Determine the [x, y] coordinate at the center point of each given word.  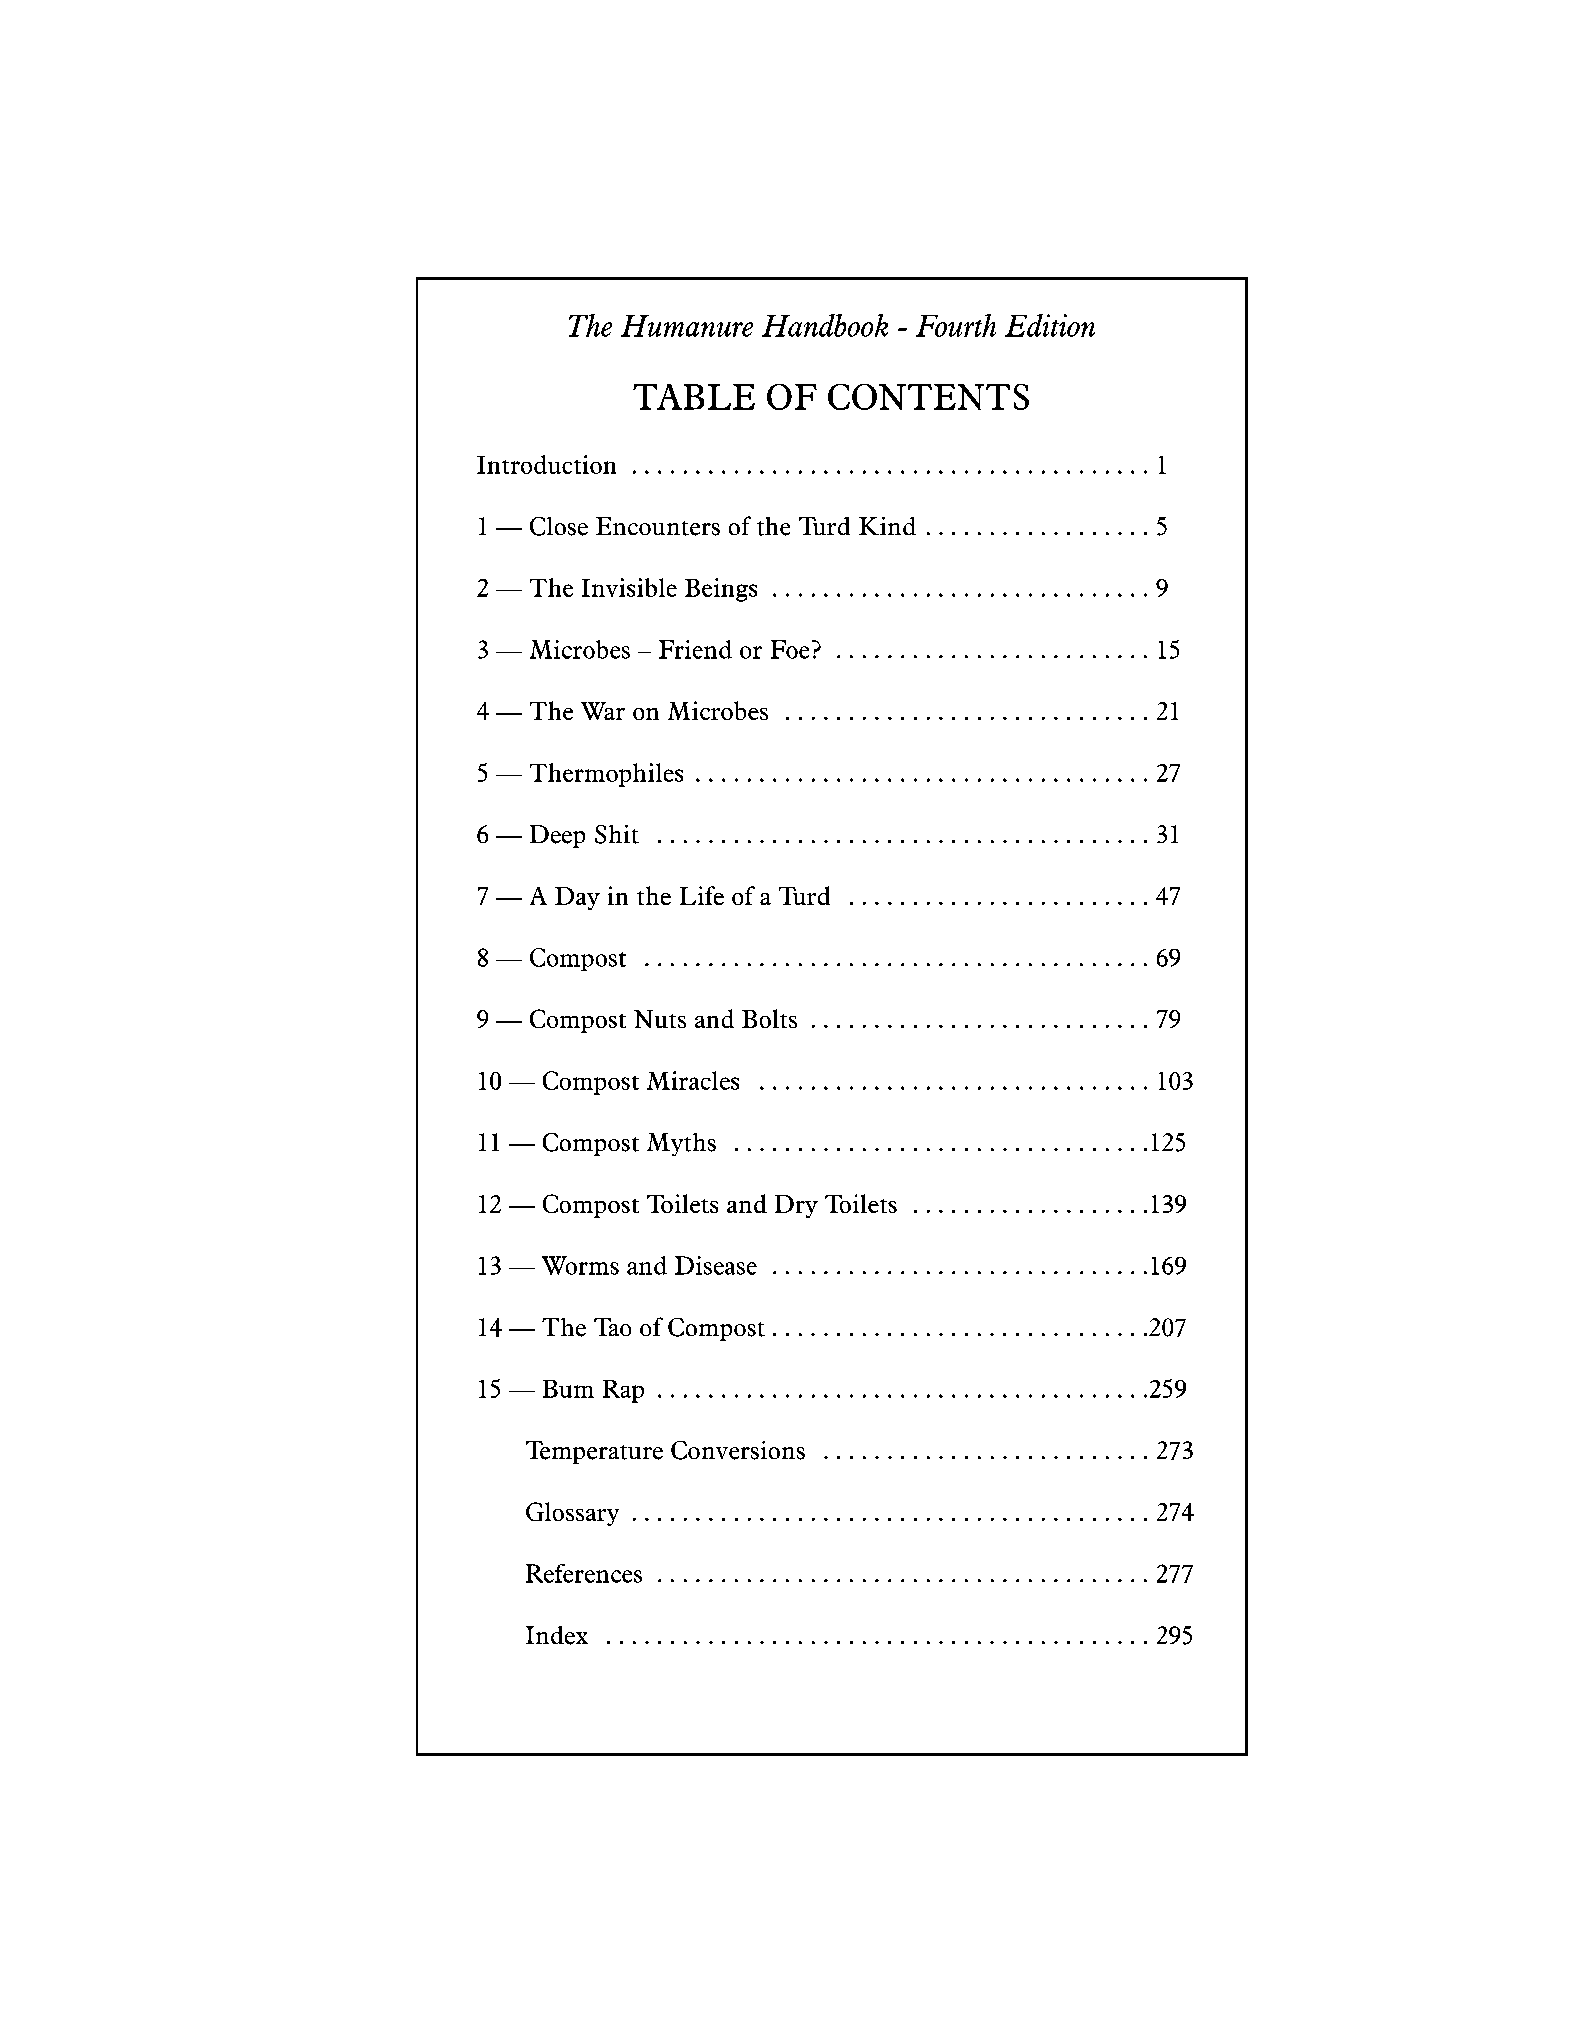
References [584, 1573]
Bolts [769, 1018]
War [603, 711]
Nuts [660, 1019]
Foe [790, 649]
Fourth [956, 325]
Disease [716, 1265]
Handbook [825, 325]
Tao [612, 1327]
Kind [887, 526]
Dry [796, 1206]
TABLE [694, 397]
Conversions [738, 1450]
